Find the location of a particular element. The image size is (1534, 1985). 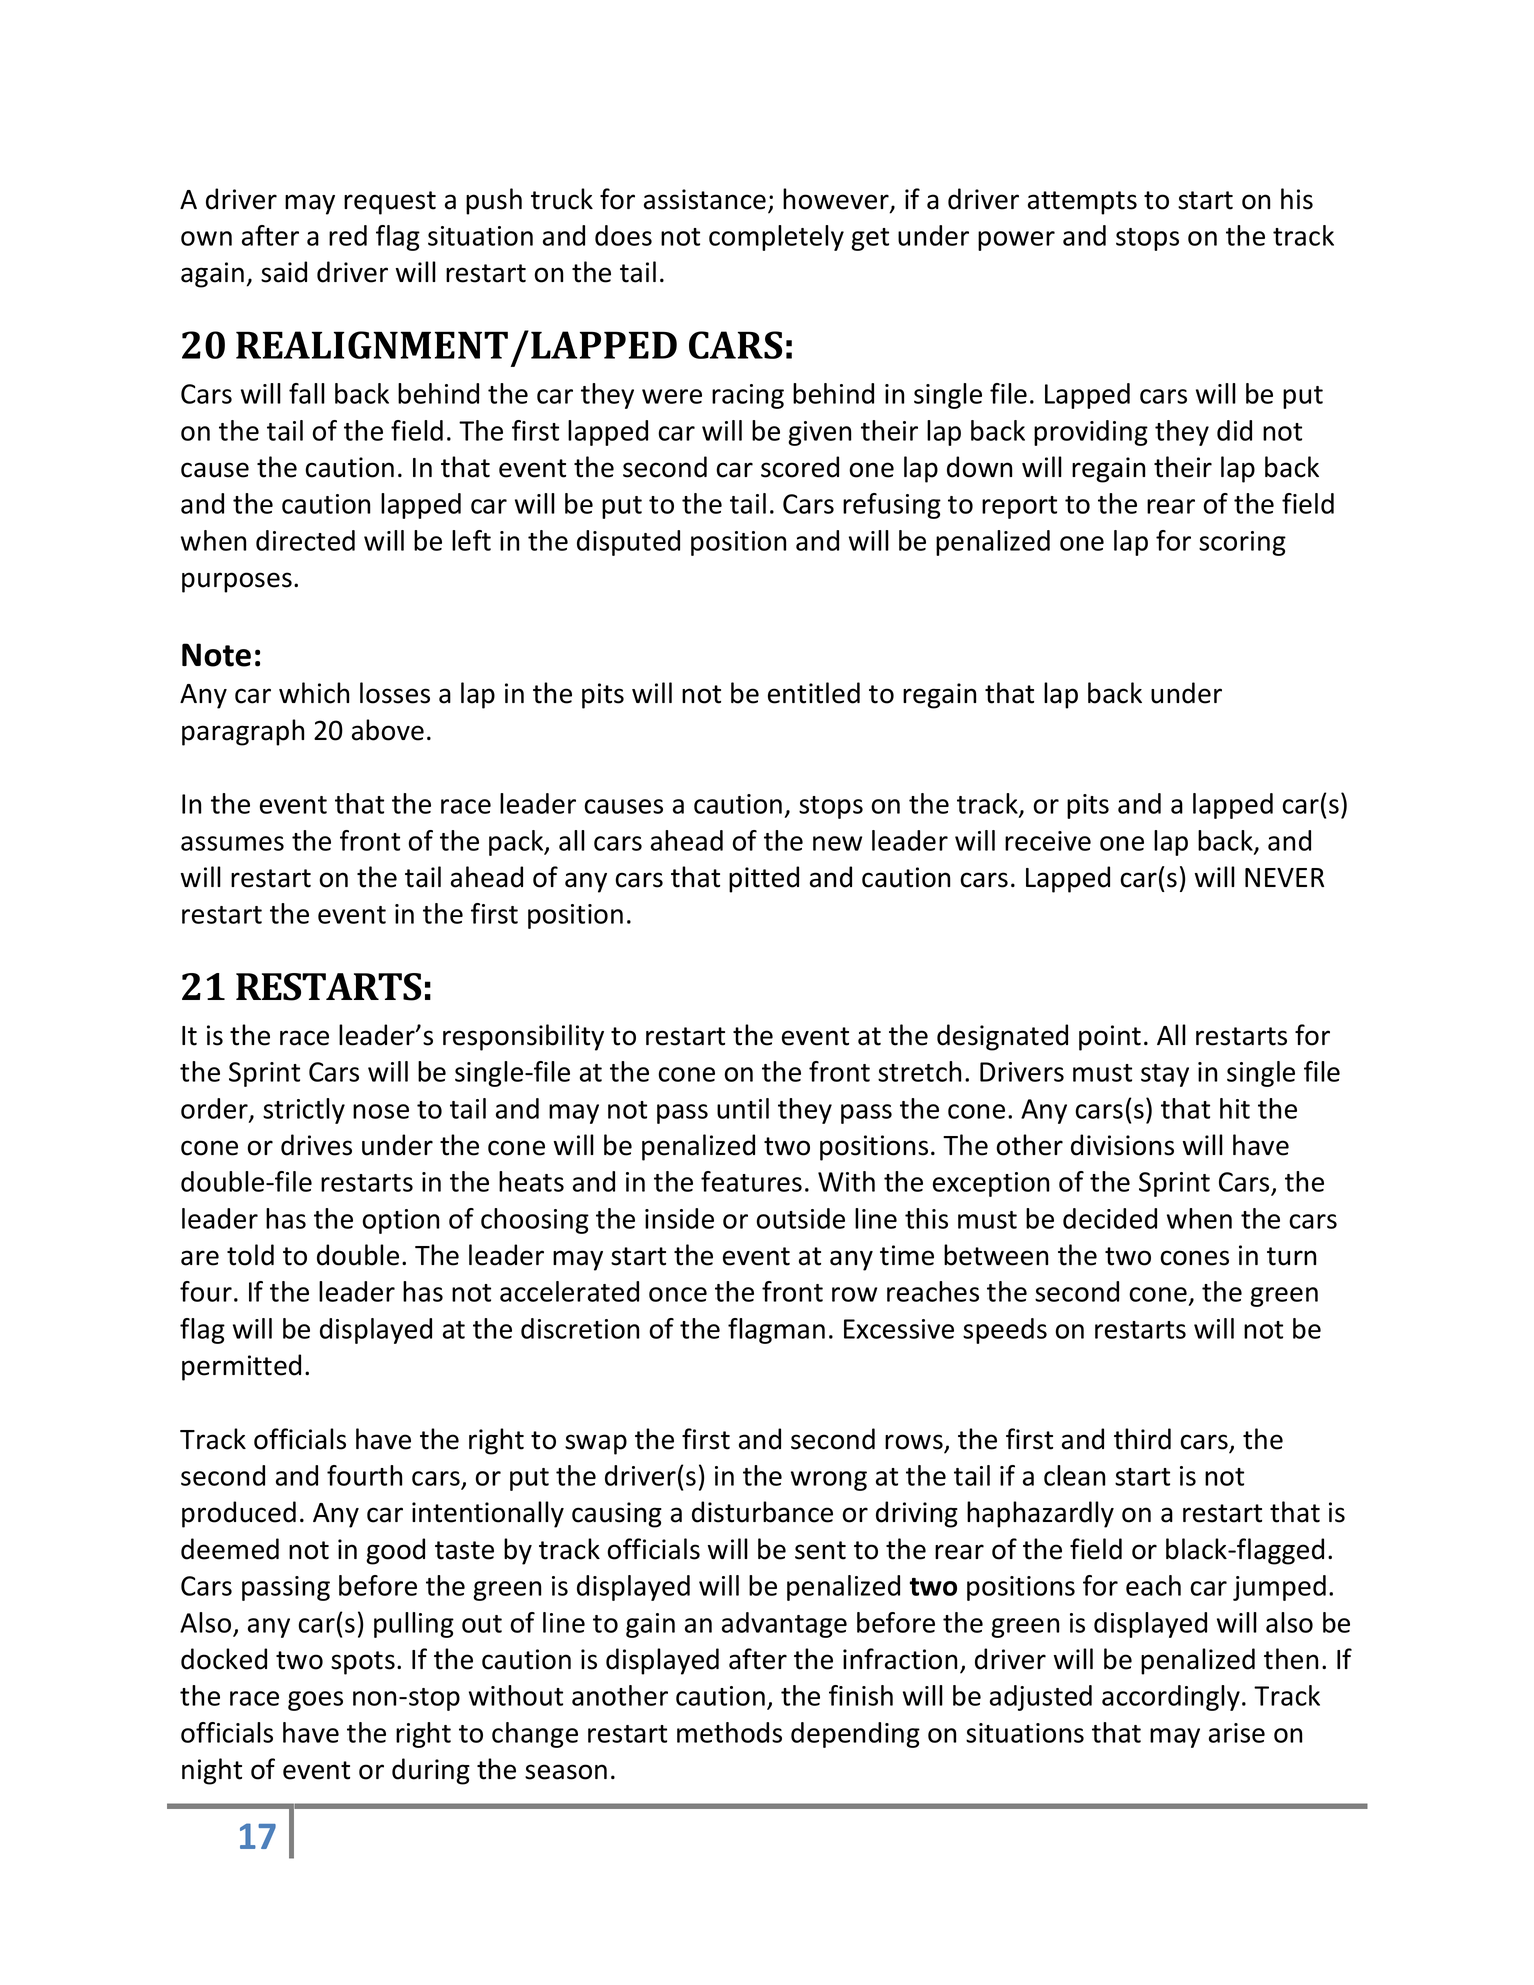

scoring is located at coordinates (1242, 543).
